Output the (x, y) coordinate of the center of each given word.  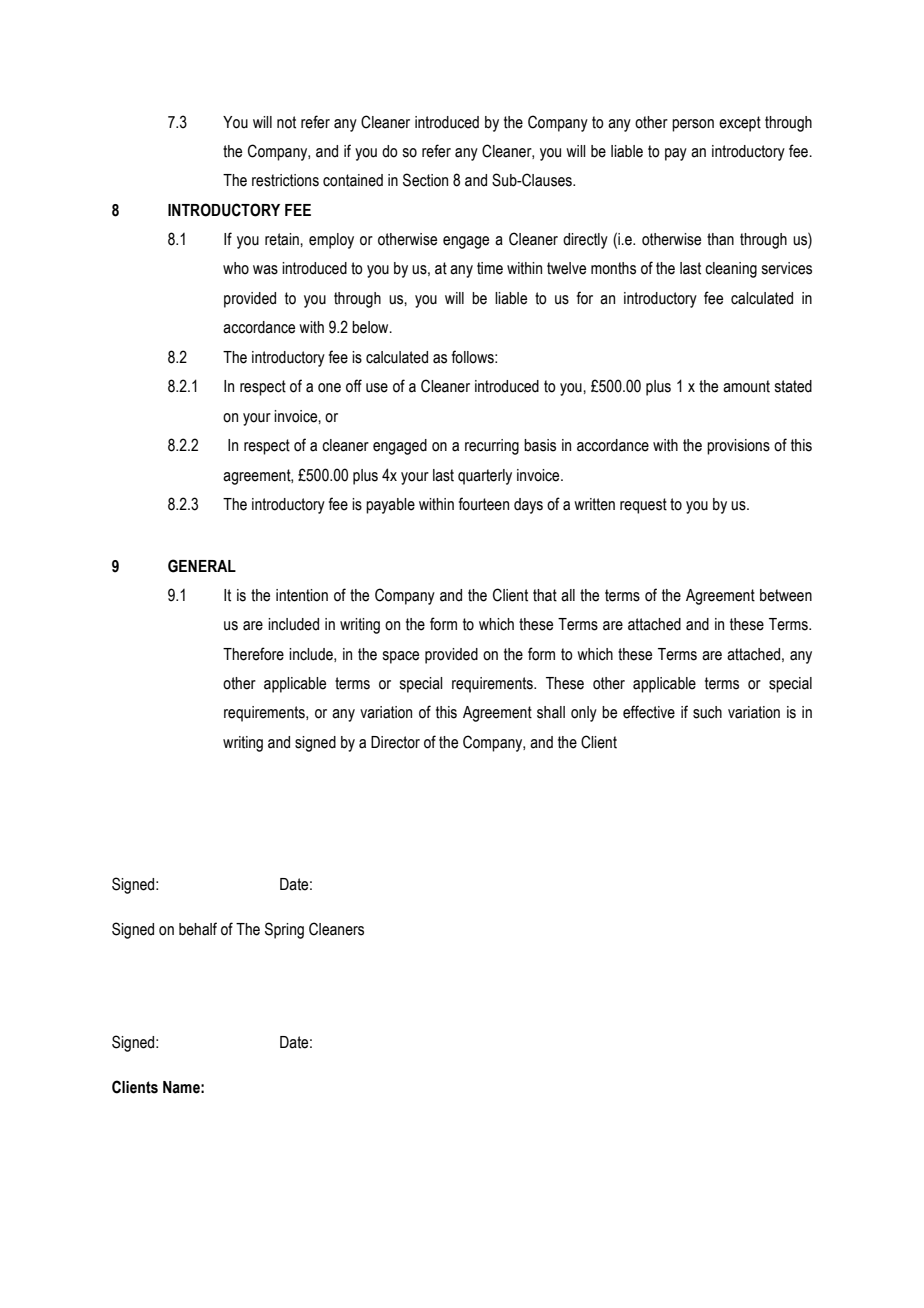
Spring (284, 930)
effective (649, 712)
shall (551, 712)
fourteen (484, 504)
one (329, 388)
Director (395, 742)
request (643, 506)
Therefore (253, 654)
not (286, 122)
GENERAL (202, 566)
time (490, 268)
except (740, 124)
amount (746, 386)
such (707, 712)
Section (425, 180)
